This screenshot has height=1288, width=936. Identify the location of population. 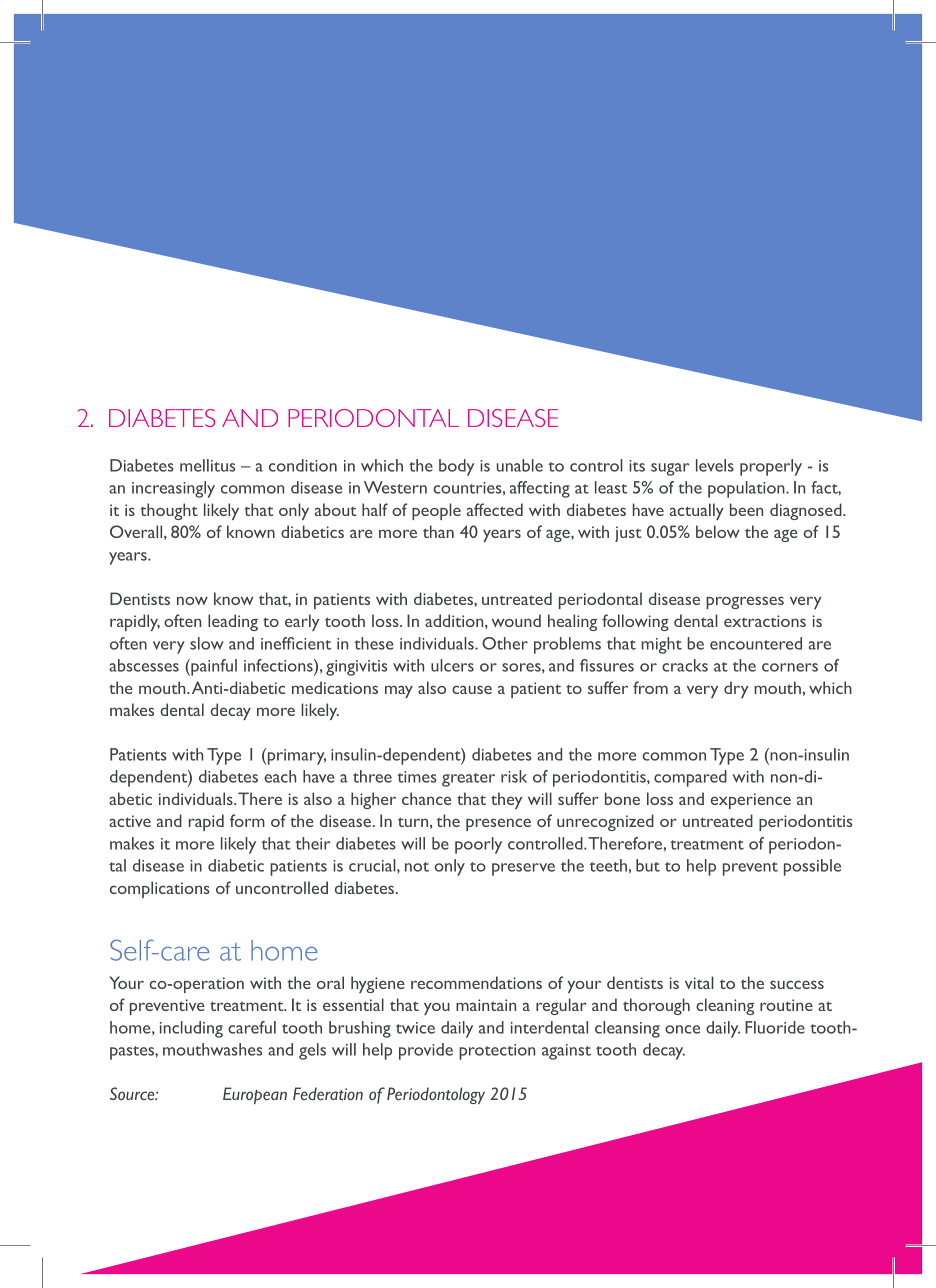
(747, 489).
